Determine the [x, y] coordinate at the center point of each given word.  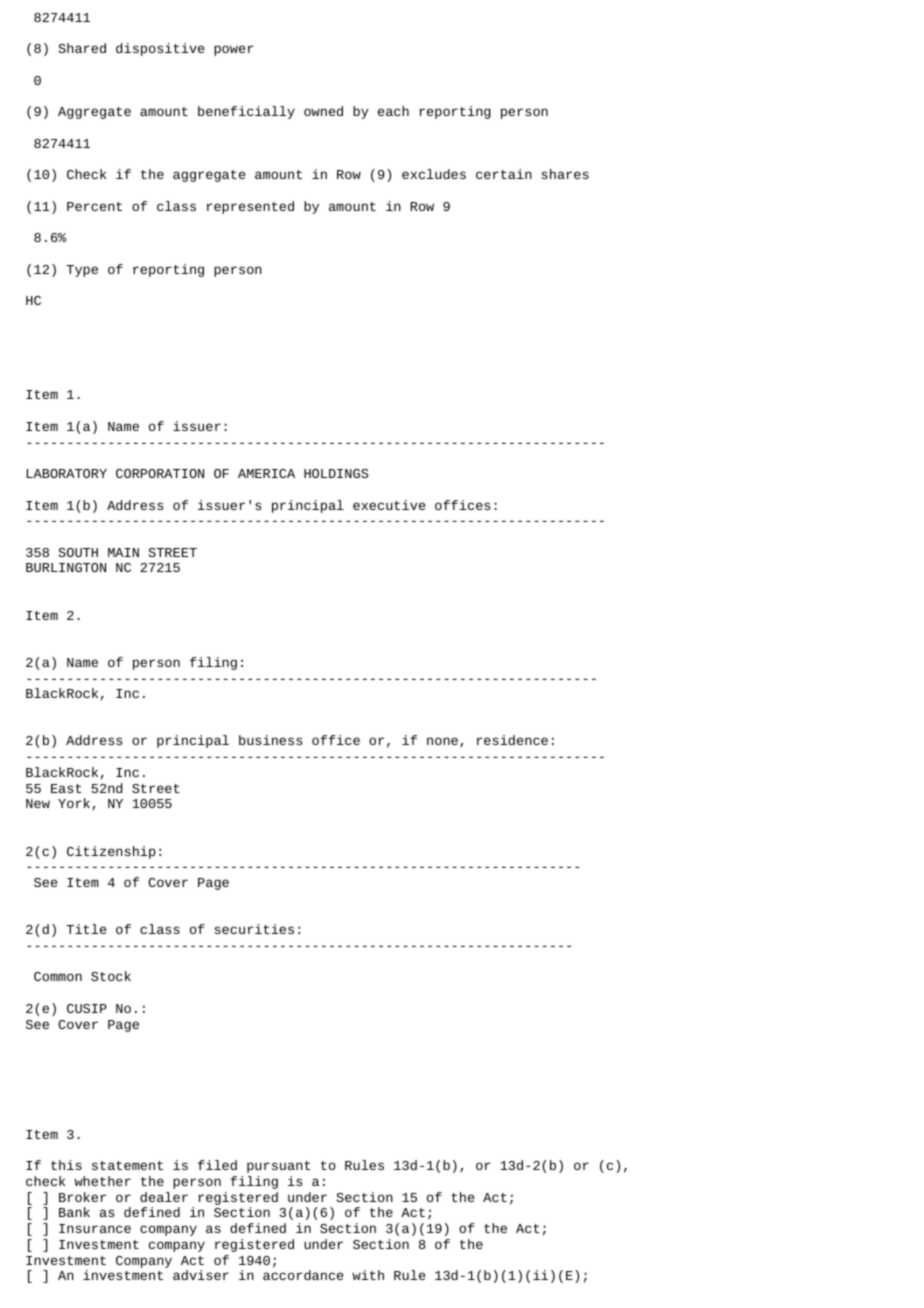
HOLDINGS [336, 473]
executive [389, 505]
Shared [82, 48]
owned [323, 111]
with [368, 1275]
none [442, 741]
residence [512, 740]
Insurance [95, 1228]
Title [86, 929]
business [270, 740]
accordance [303, 1275]
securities [254, 929]
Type [82, 271]
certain [504, 174]
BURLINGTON [66, 567]
